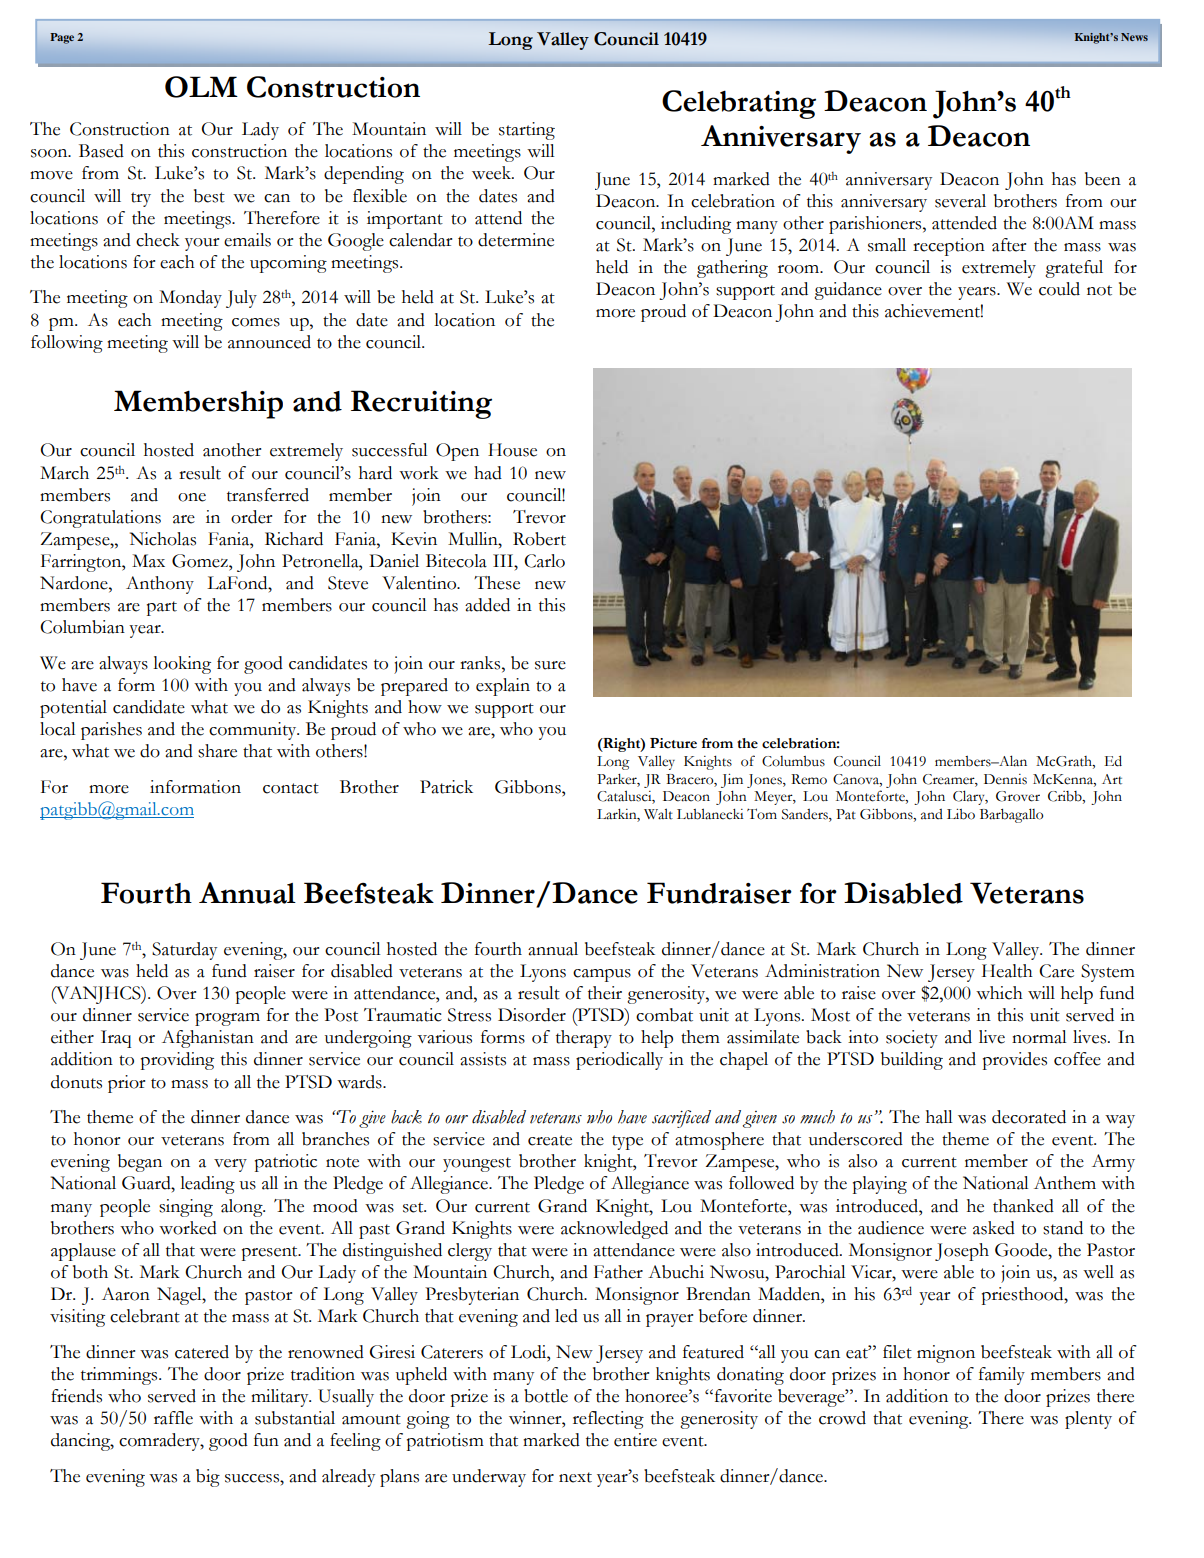 The height and width of the image is (1558, 1204). What do you see at coordinates (101, 151) in the image?
I see `Based` at bounding box center [101, 151].
